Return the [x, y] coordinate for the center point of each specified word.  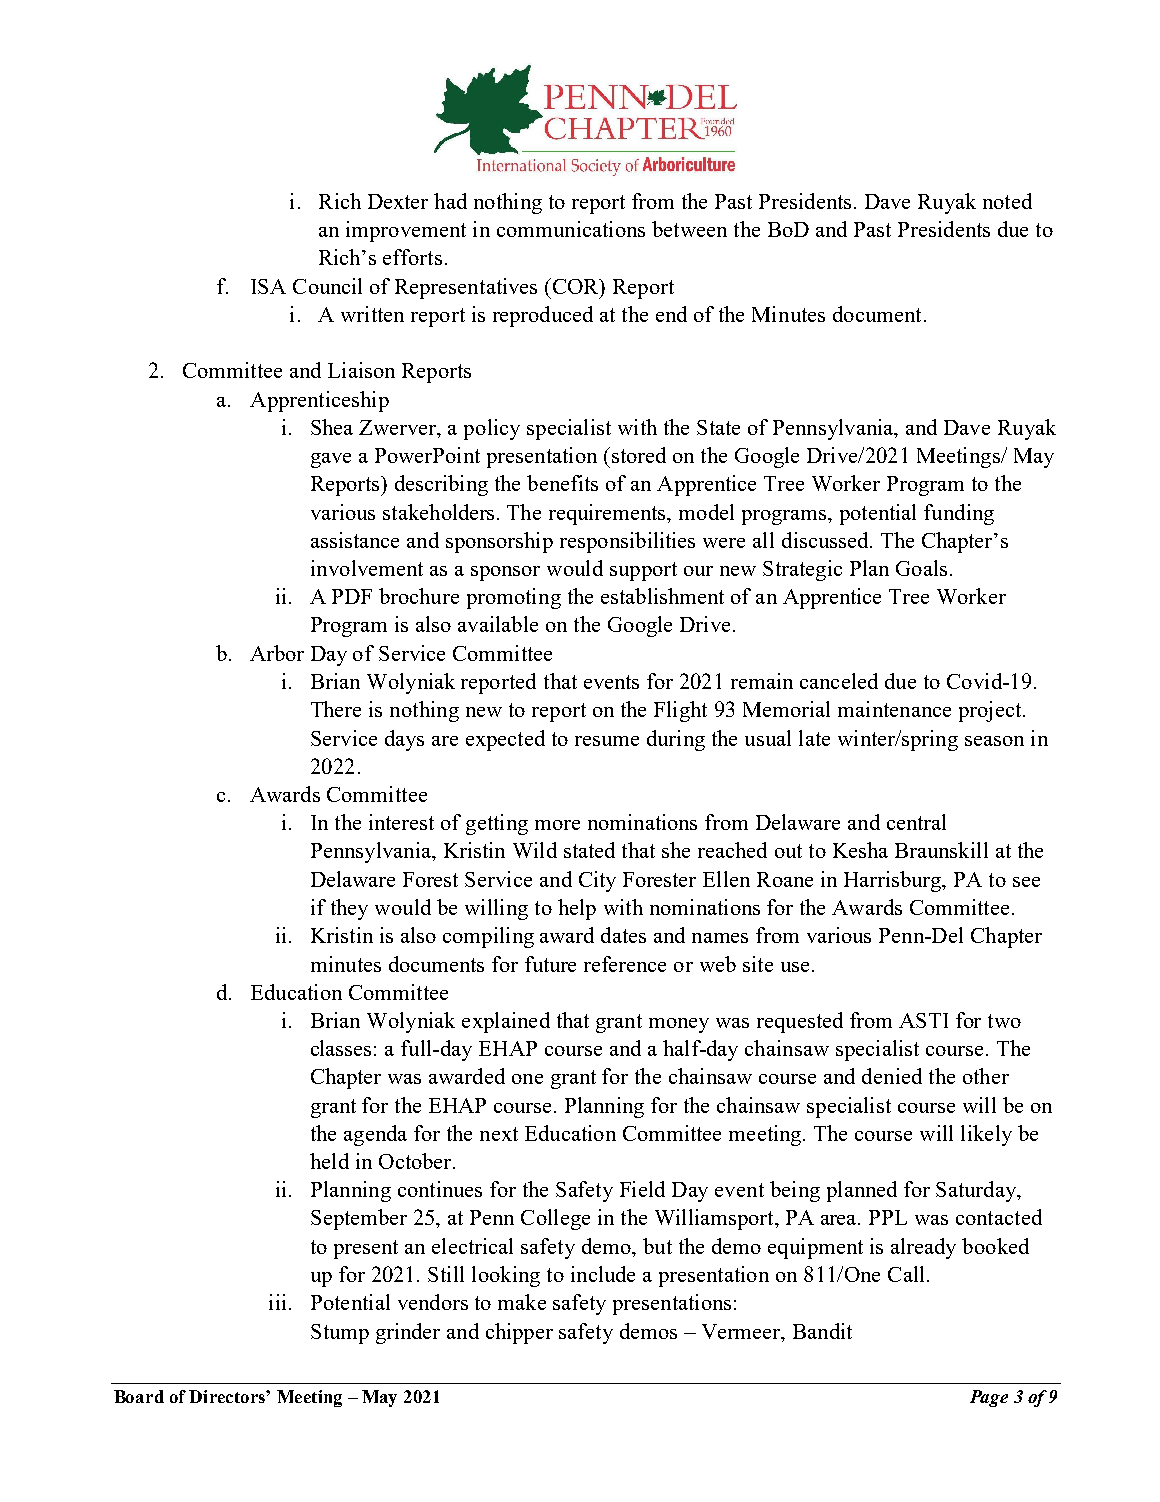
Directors [228, 1396]
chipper [519, 1333]
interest [401, 822]
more [557, 825]
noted [1007, 201]
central [916, 822]
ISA [268, 286]
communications [571, 229]
